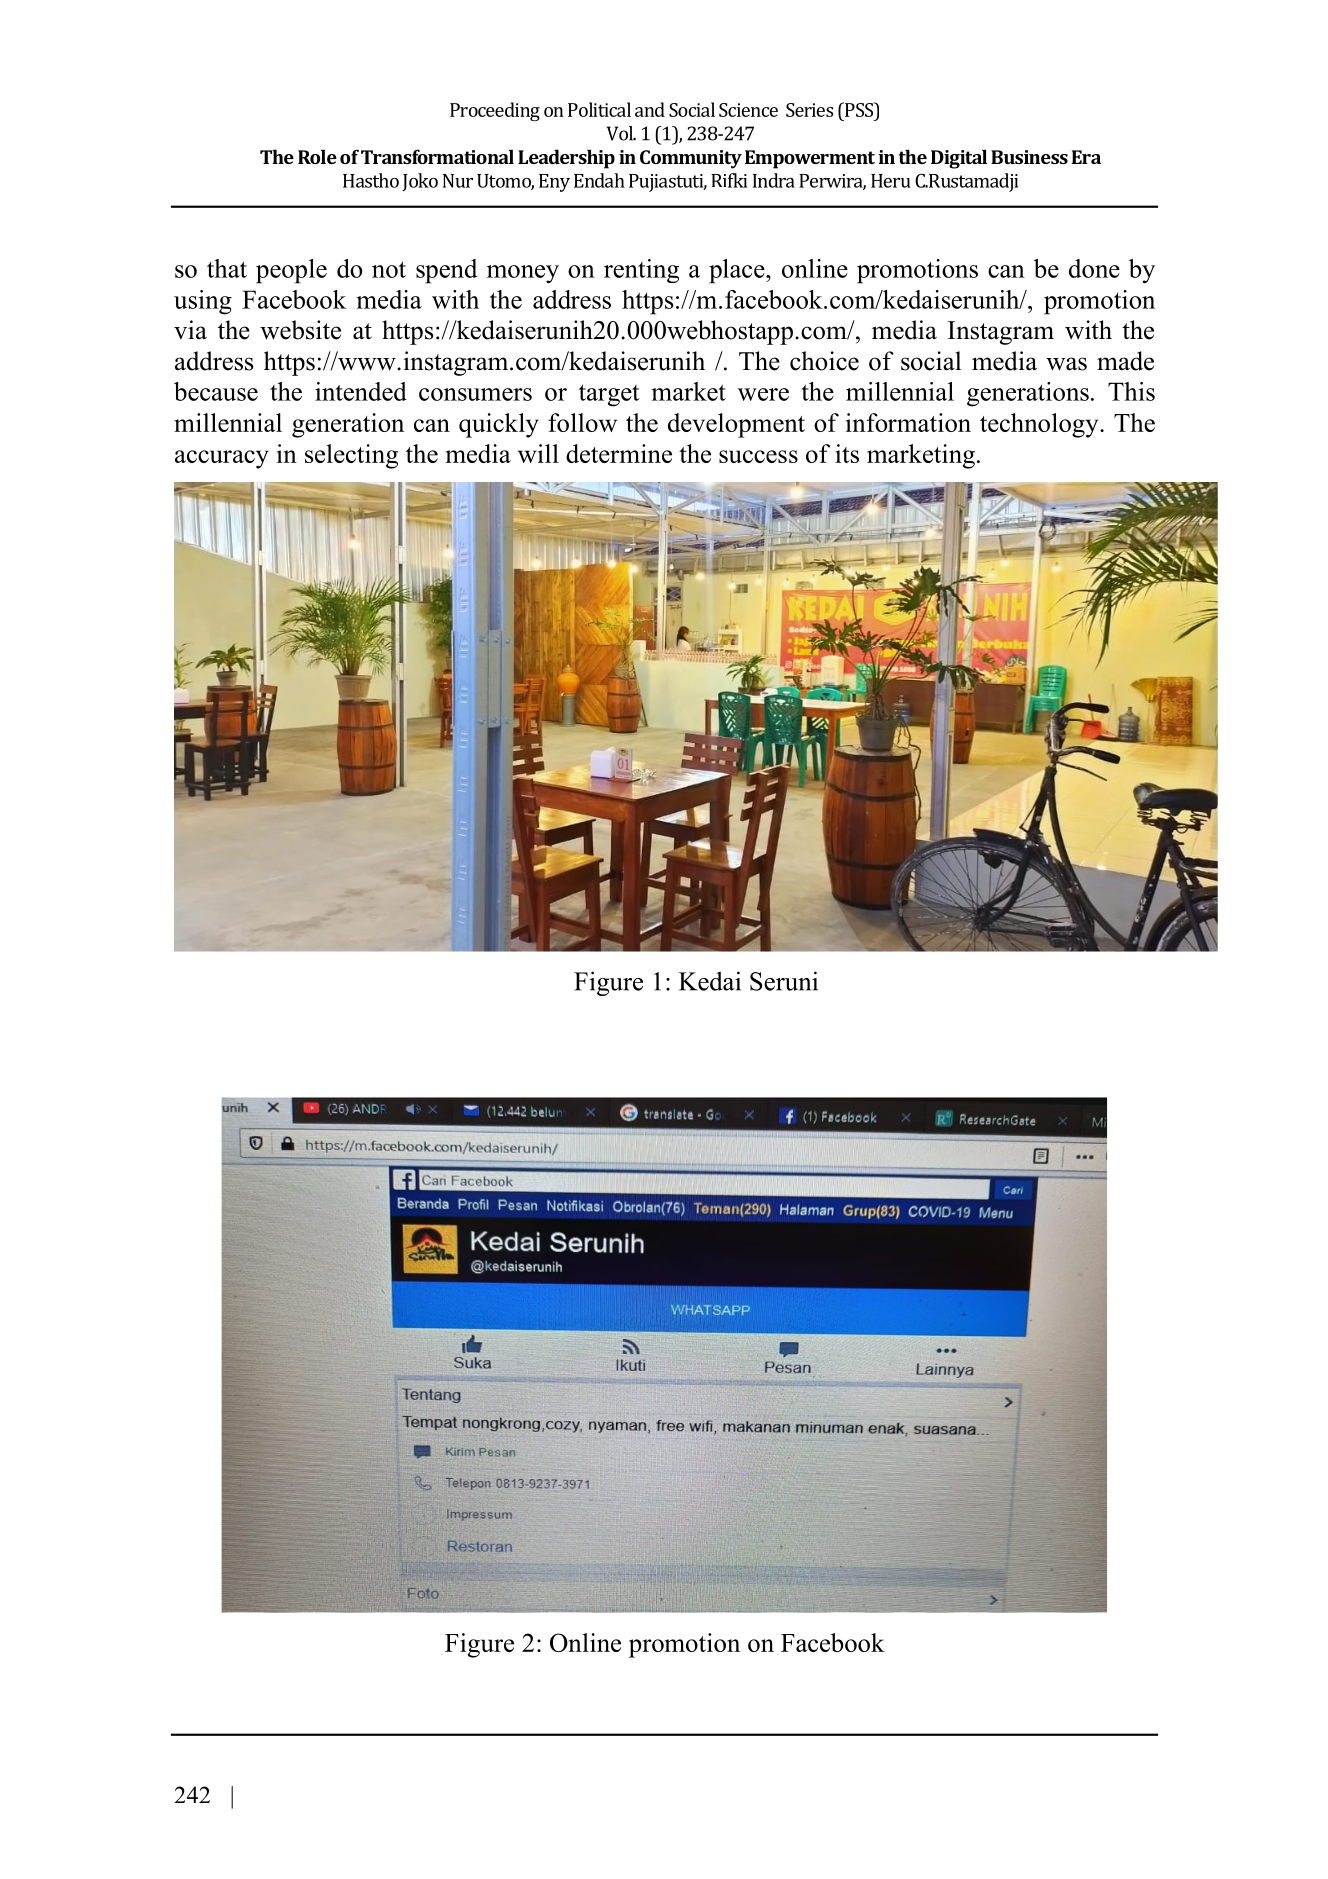 The height and width of the image is (1879, 1328). I want to click on Role, so click(317, 156).
